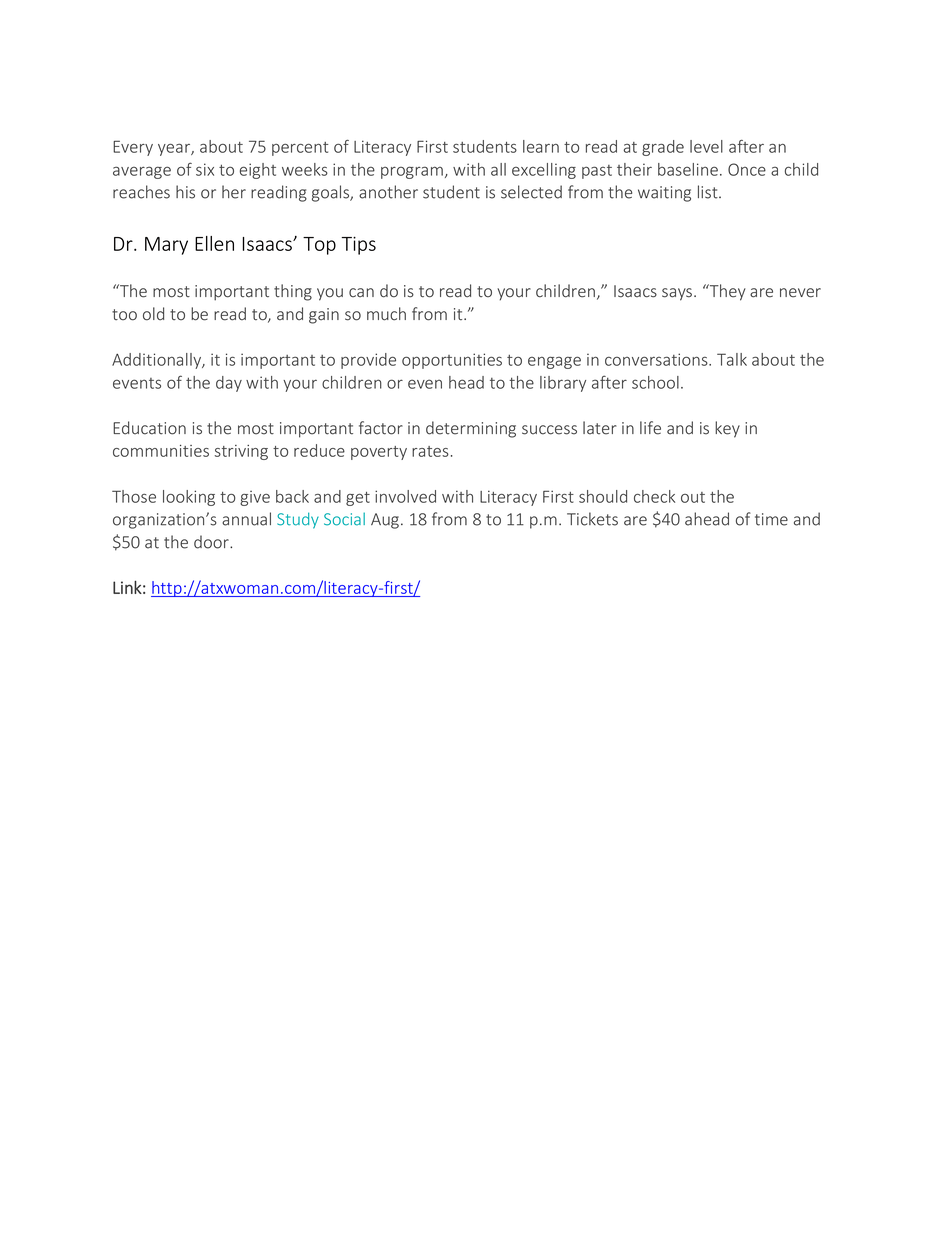  What do you see at coordinates (732, 359) in the screenshot?
I see `Talk` at bounding box center [732, 359].
